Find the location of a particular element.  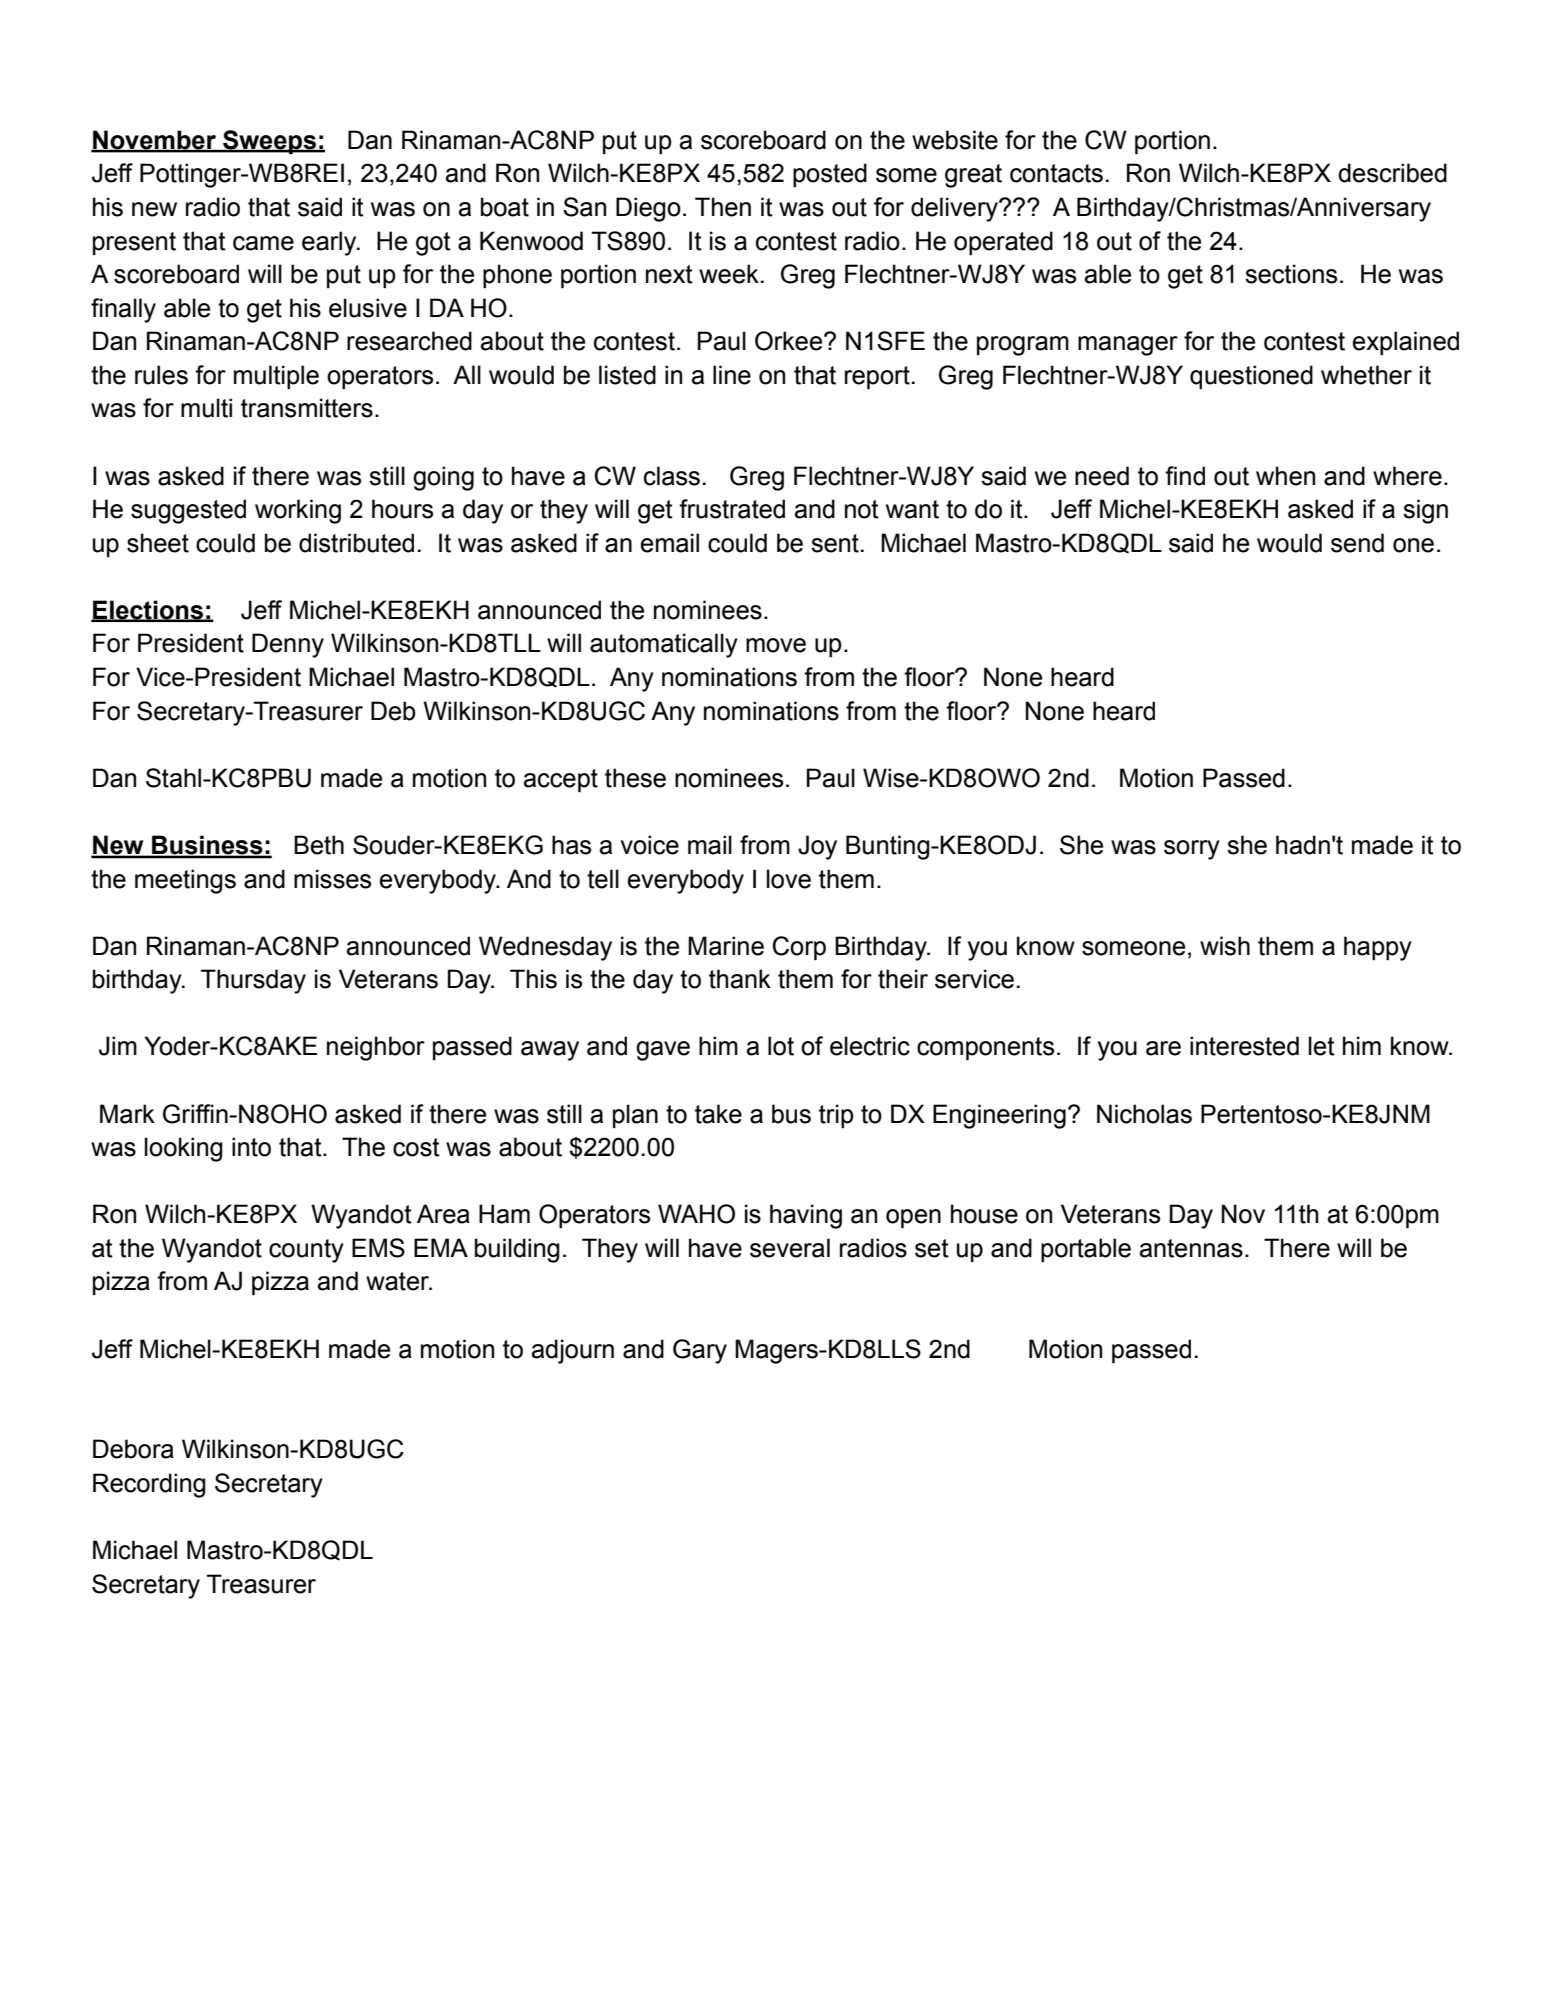

Joy is located at coordinates (817, 847).
